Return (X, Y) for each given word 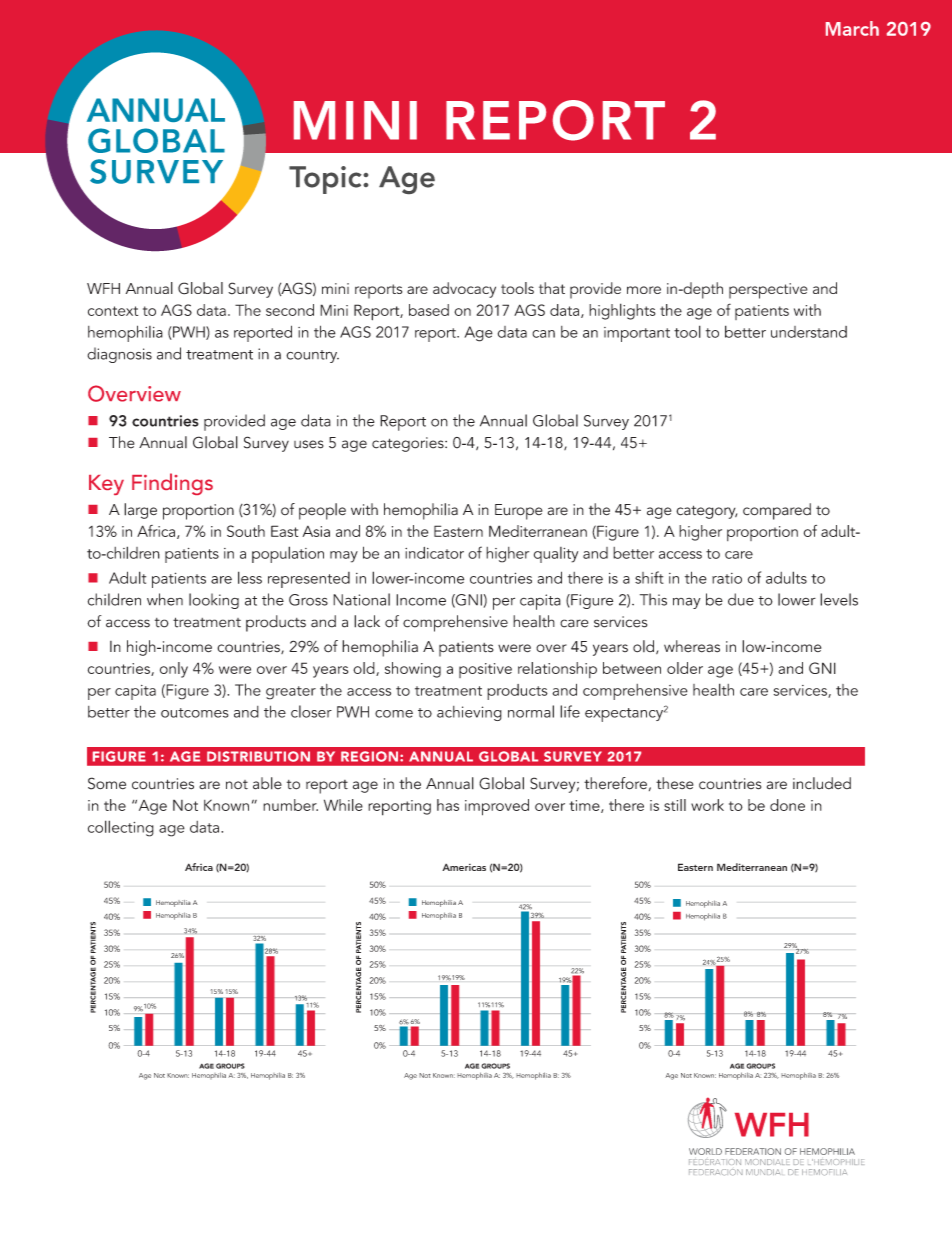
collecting (121, 828)
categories (409, 444)
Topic (326, 180)
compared (777, 511)
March (852, 28)
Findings (172, 484)
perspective (768, 291)
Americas (464, 867)
